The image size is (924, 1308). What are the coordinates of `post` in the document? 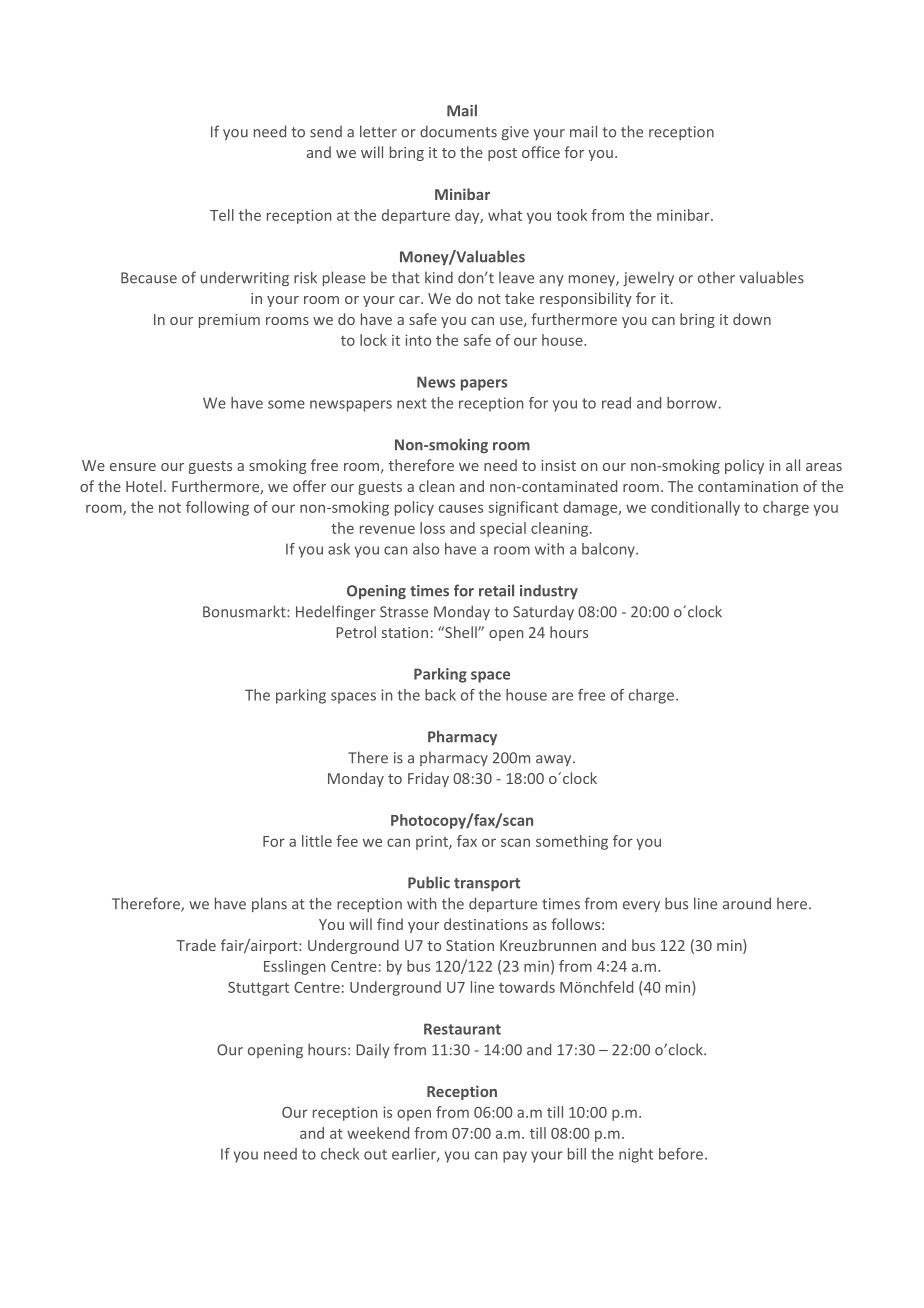 It's located at (502, 154).
